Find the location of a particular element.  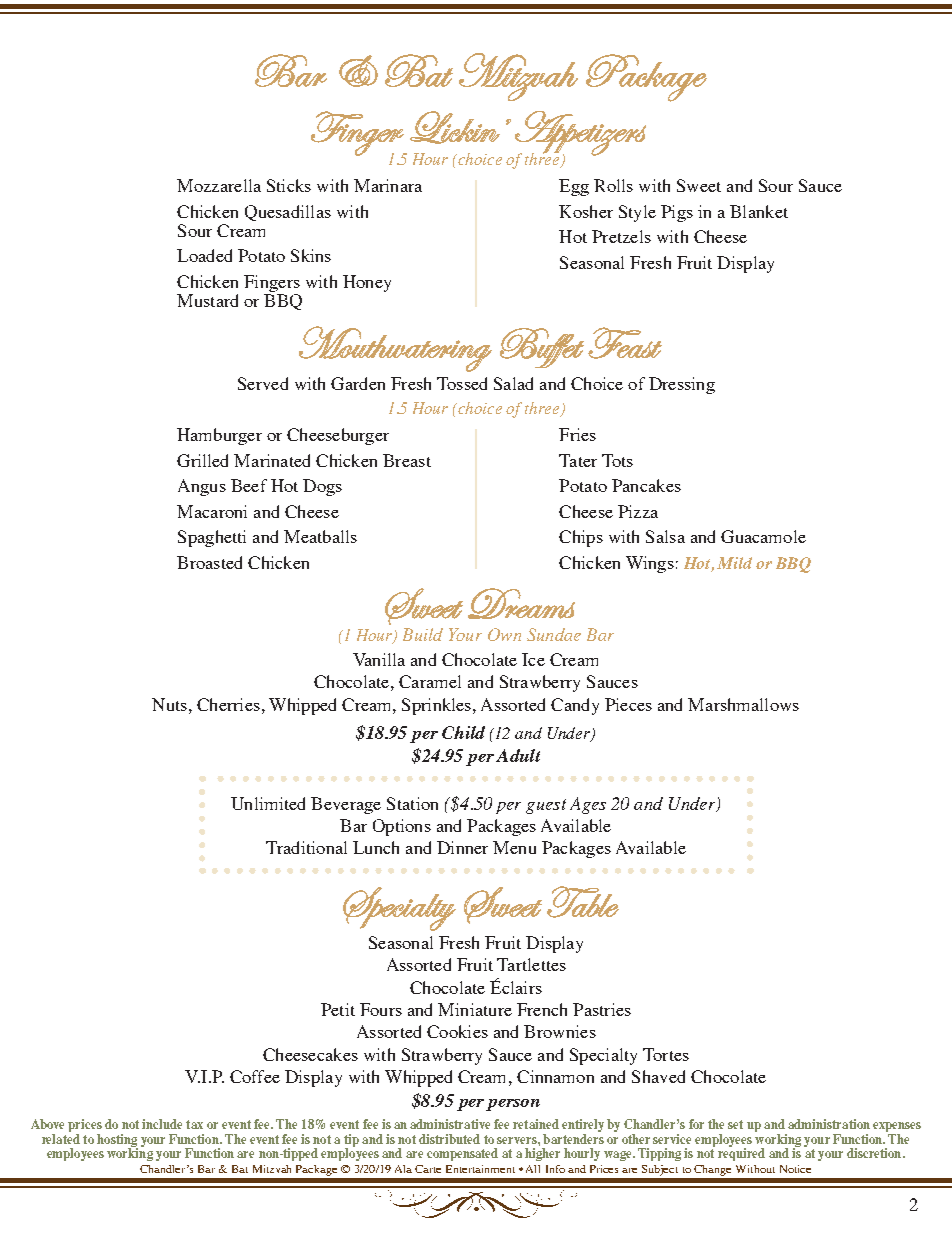

Tossed is located at coordinates (462, 383).
